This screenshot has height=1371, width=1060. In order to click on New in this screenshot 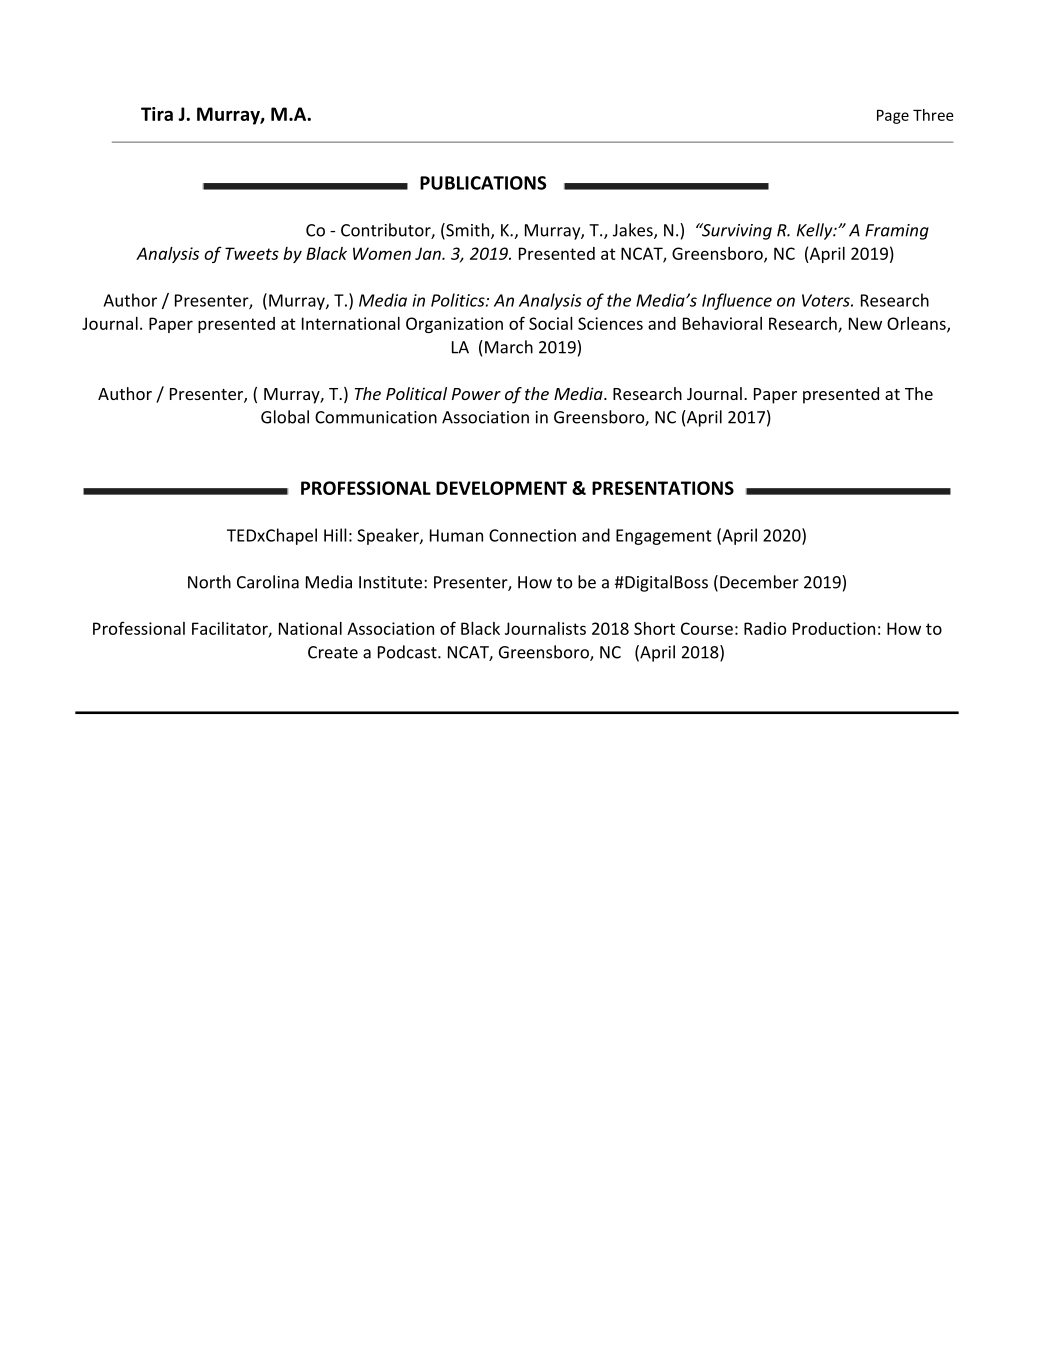, I will do `click(865, 323)`.
